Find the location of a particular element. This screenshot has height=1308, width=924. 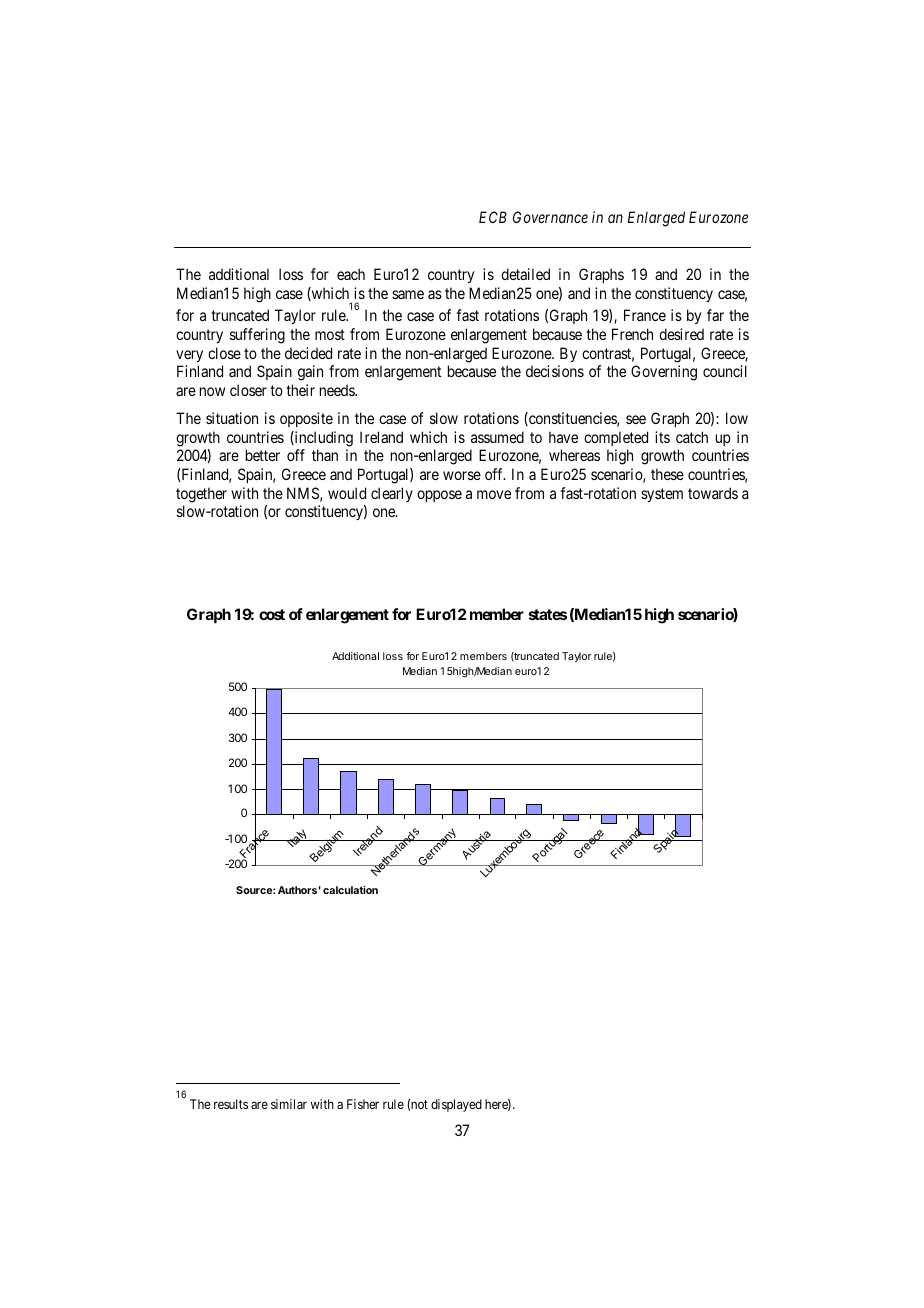

displayed is located at coordinates (456, 1105).
